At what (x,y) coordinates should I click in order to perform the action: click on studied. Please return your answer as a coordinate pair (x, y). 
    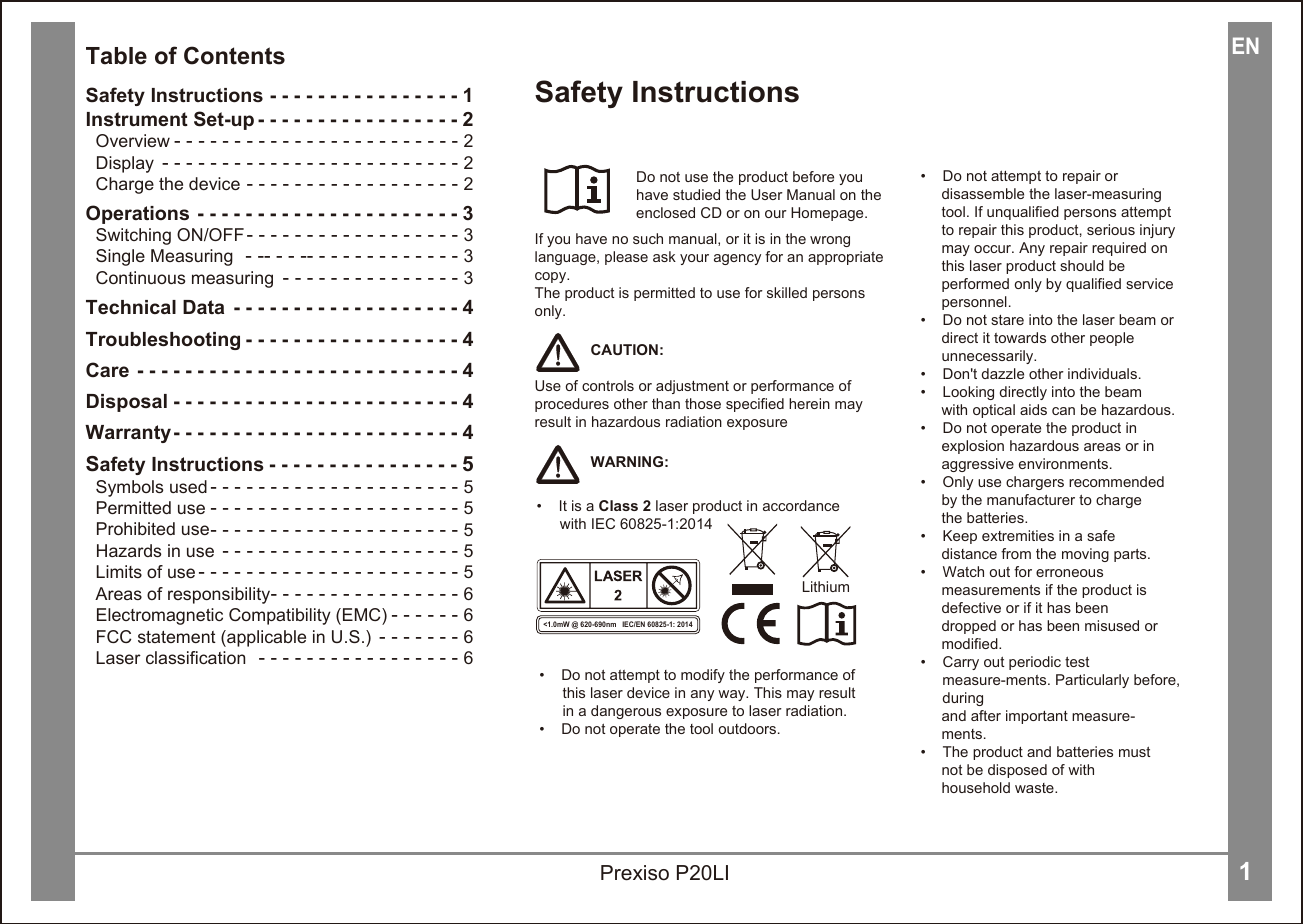
    Looking at the image, I should click on (696, 194).
